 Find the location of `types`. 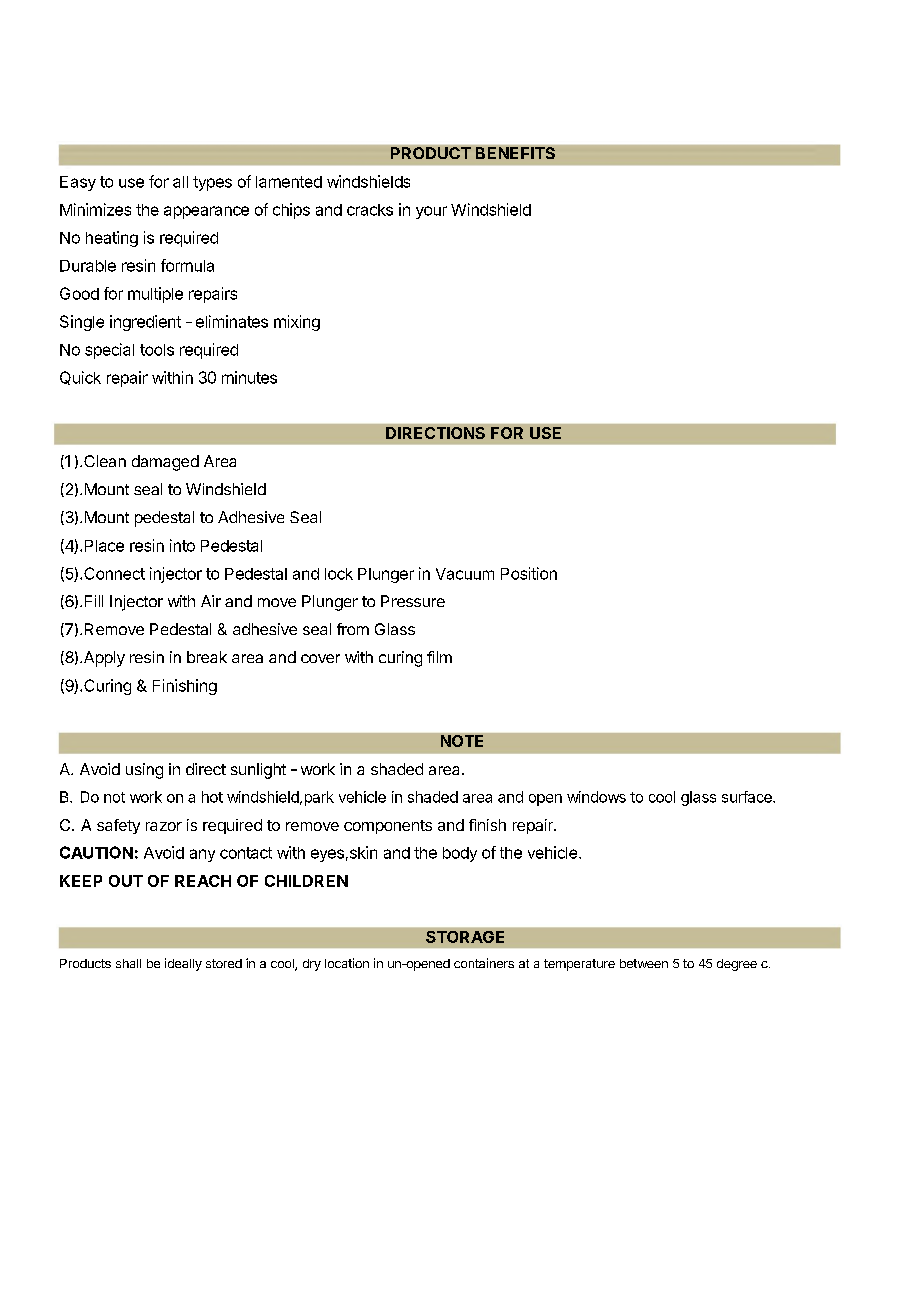

types is located at coordinates (212, 183).
